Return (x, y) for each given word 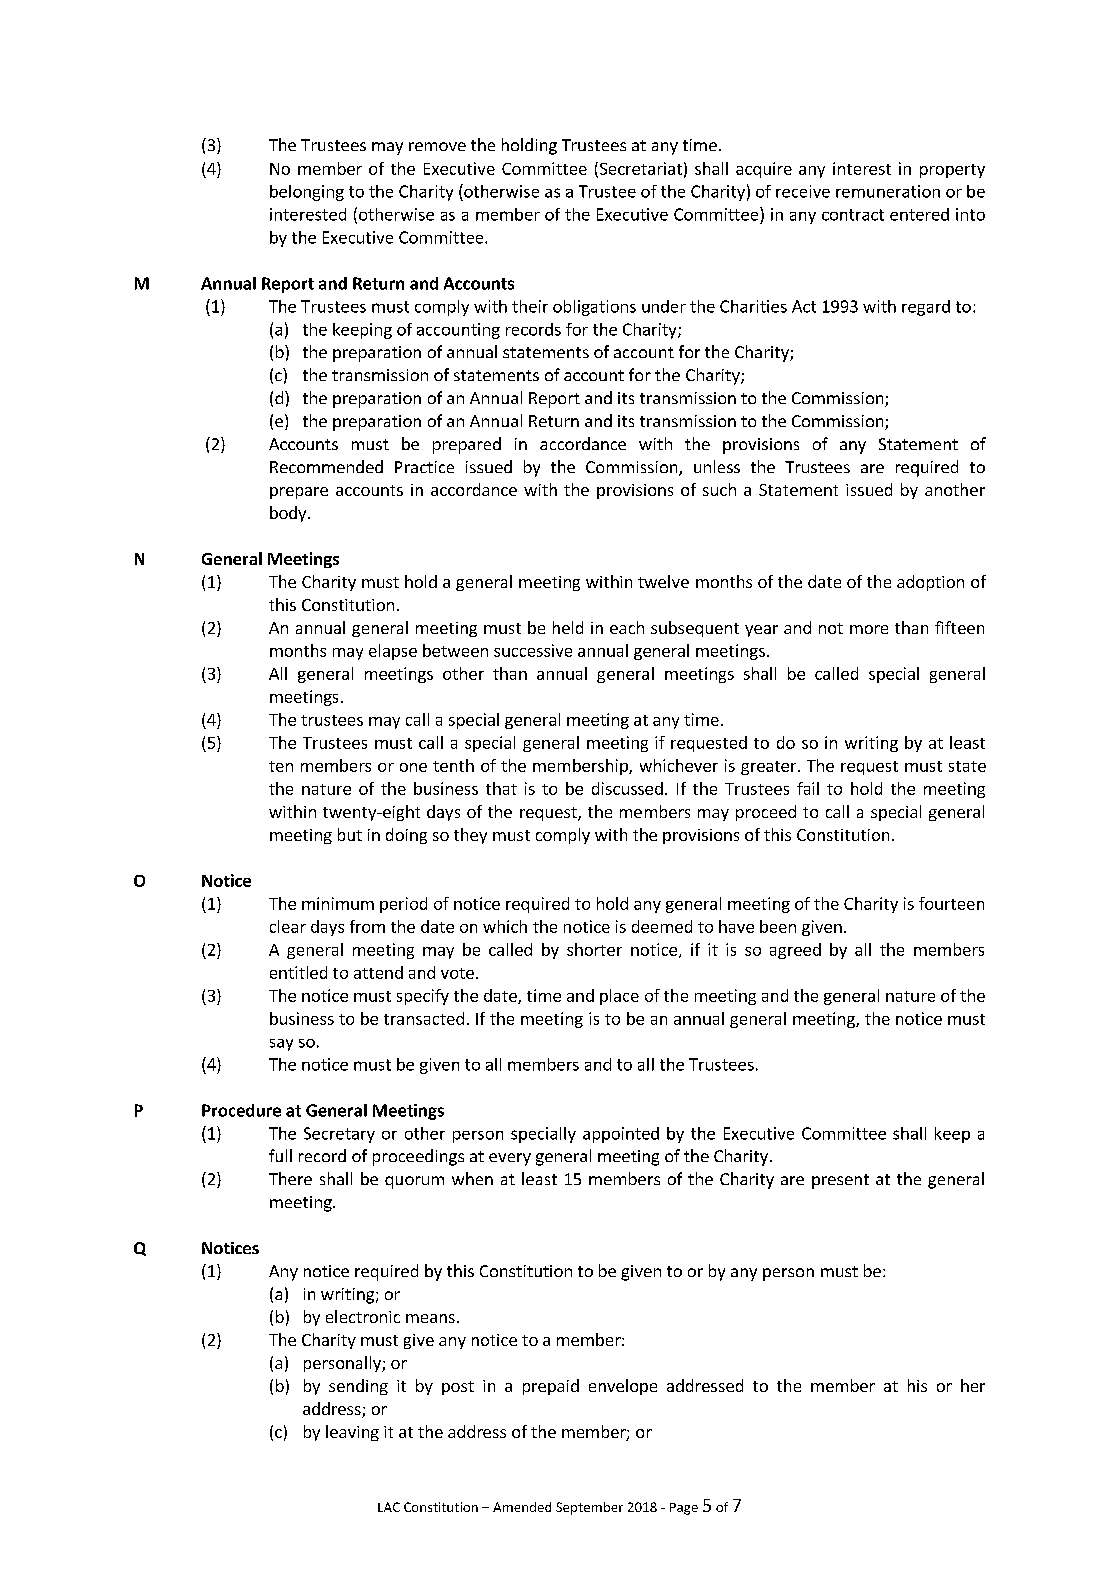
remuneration (888, 191)
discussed (627, 788)
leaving (352, 1433)
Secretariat (639, 169)
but (350, 834)
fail (808, 788)
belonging (307, 193)
